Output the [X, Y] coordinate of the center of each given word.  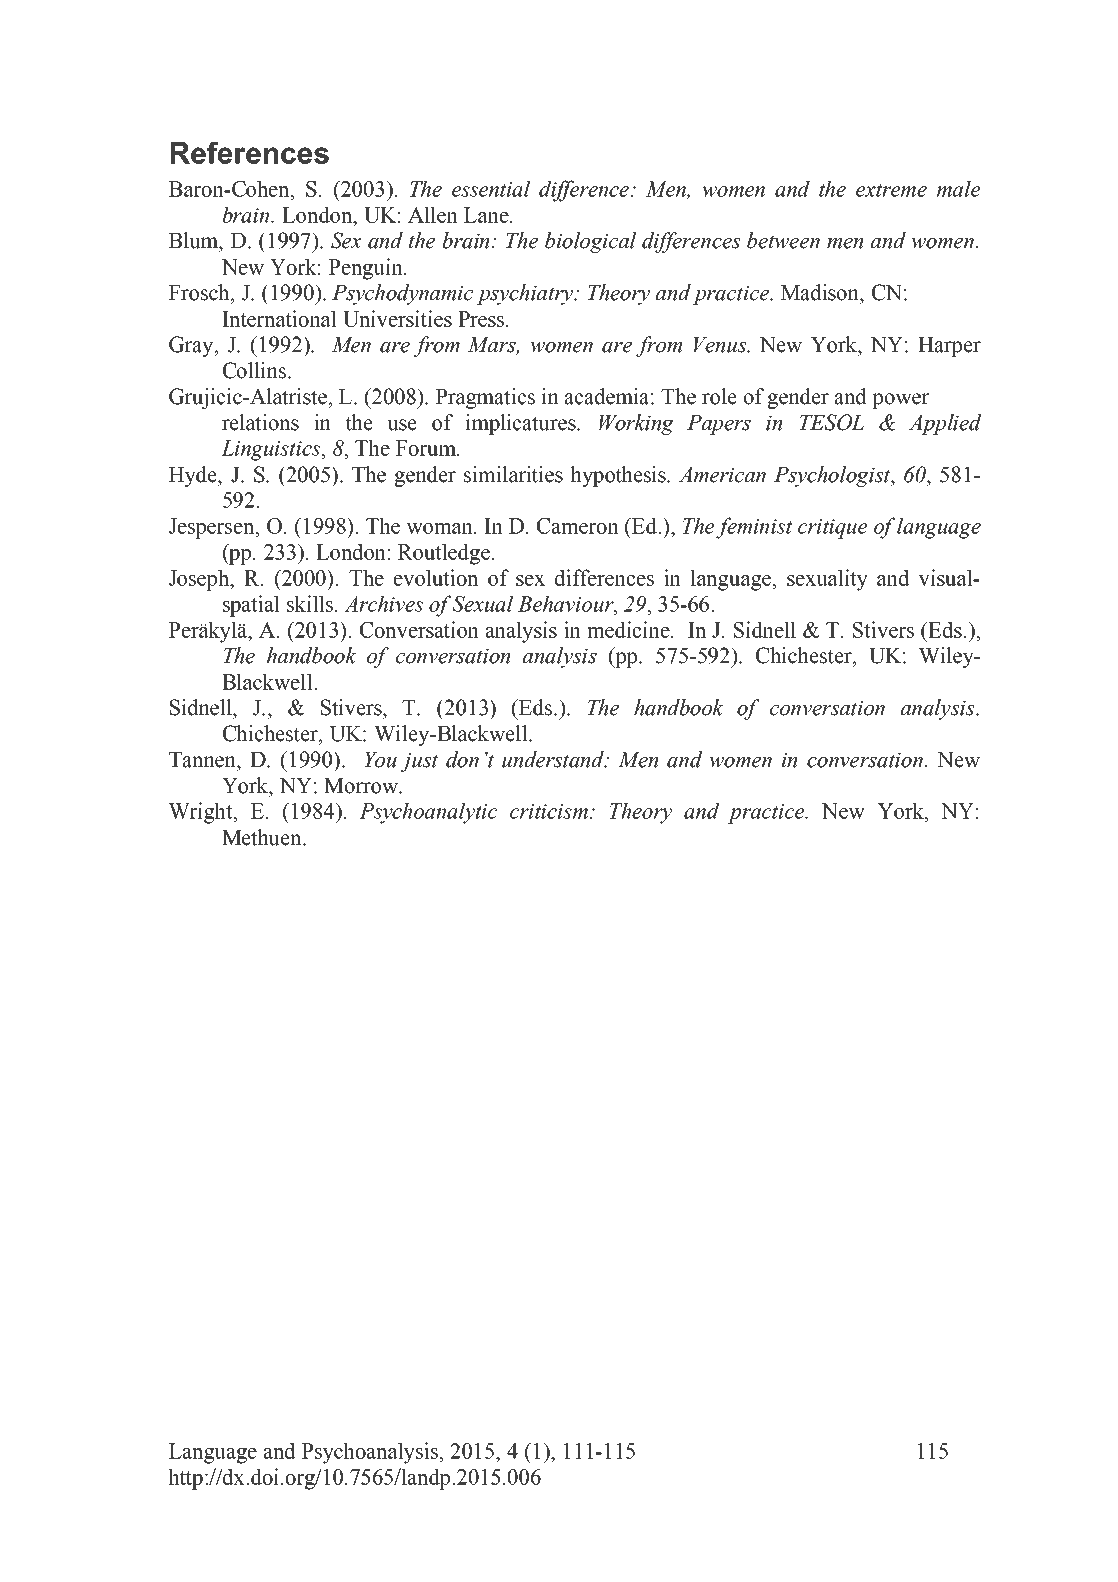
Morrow [362, 786]
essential [491, 188]
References [250, 153]
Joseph [200, 580]
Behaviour [567, 604]
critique [832, 529]
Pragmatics [485, 398]
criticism [549, 811]
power [900, 401]
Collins [256, 370]
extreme [891, 190]
